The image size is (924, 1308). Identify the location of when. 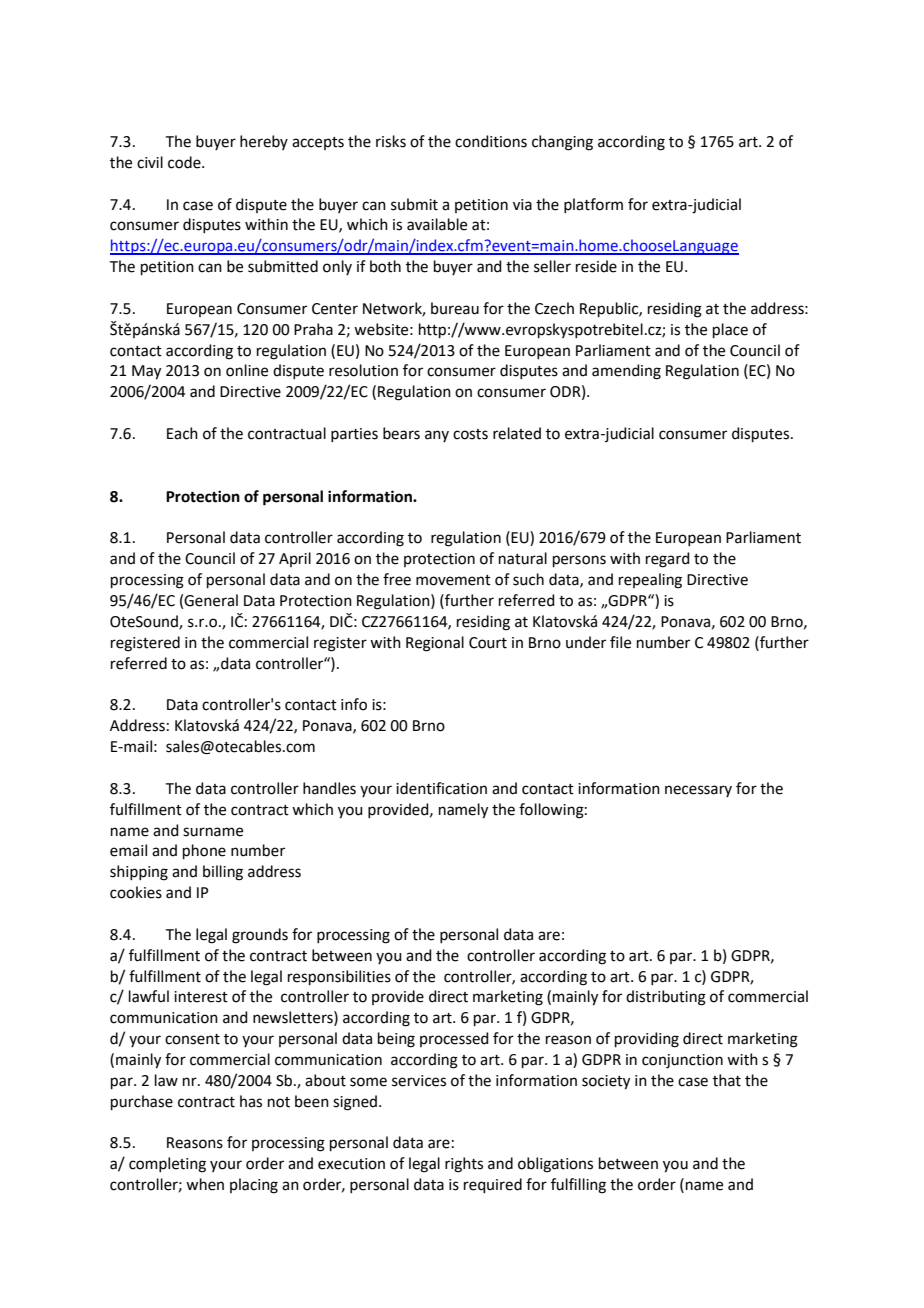
(205, 1184).
